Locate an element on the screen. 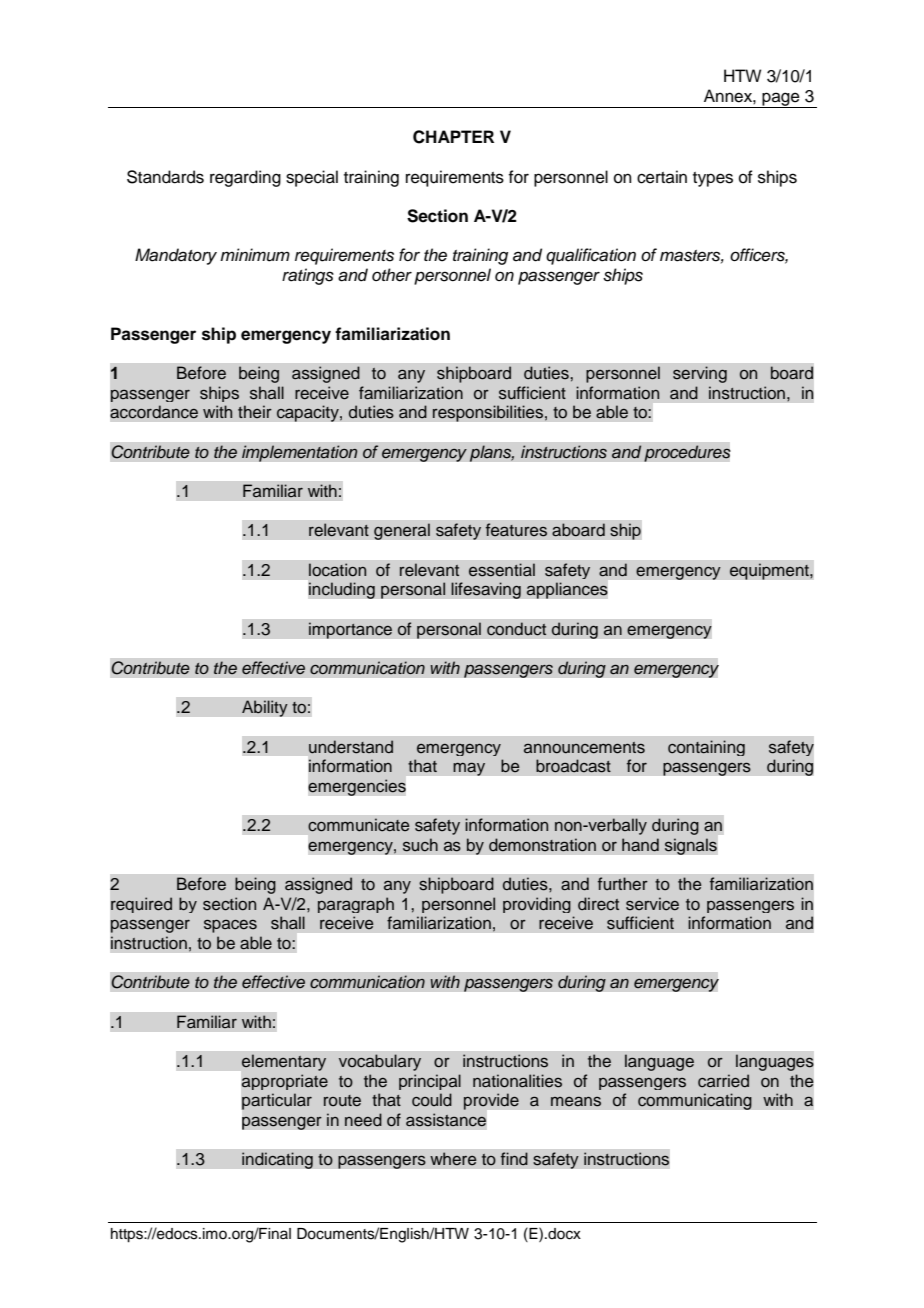 Image resolution: width=924 pixels, height=1308 pixels. particular is located at coordinates (277, 1101).
